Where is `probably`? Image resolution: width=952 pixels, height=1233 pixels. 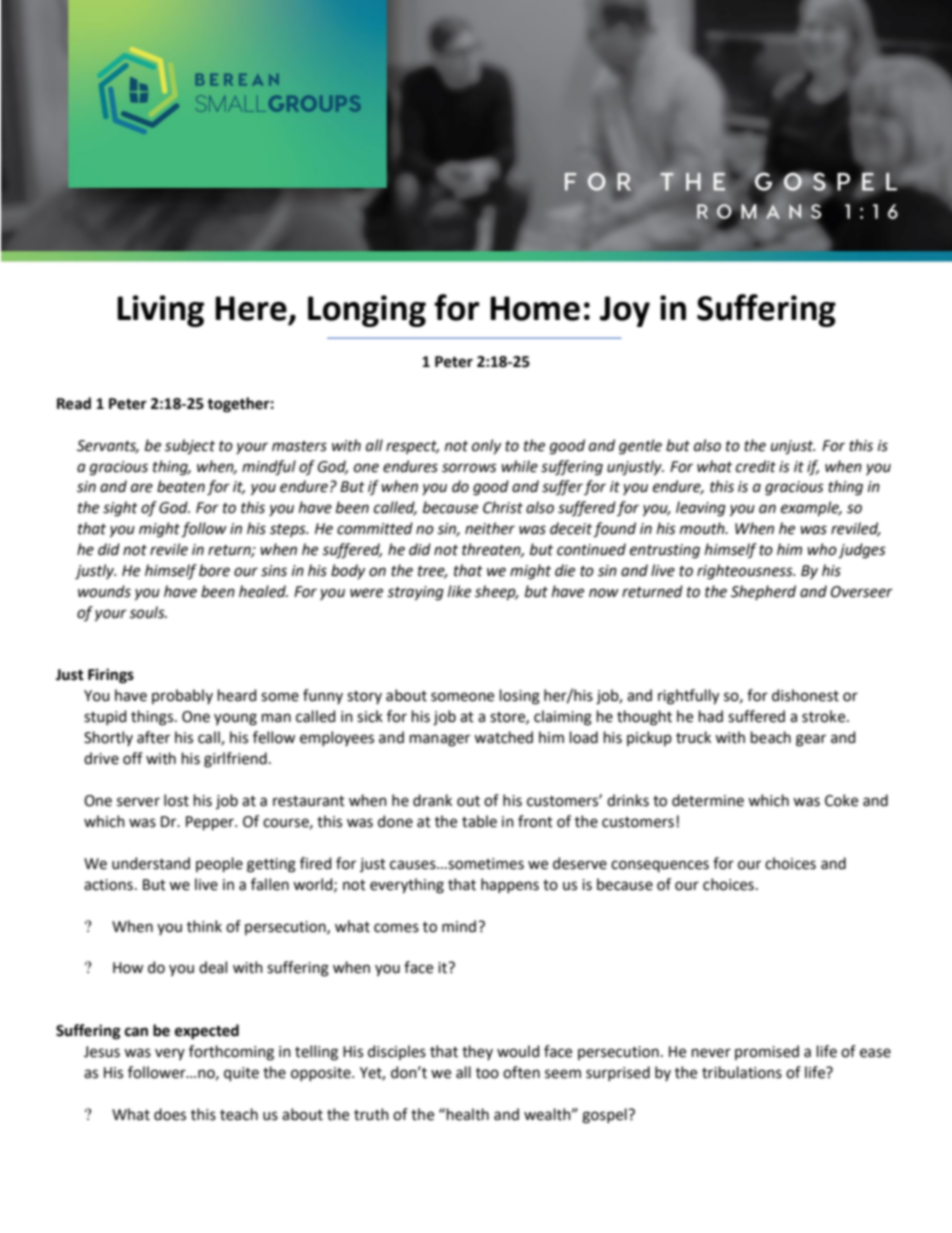
probably is located at coordinates (182, 696).
